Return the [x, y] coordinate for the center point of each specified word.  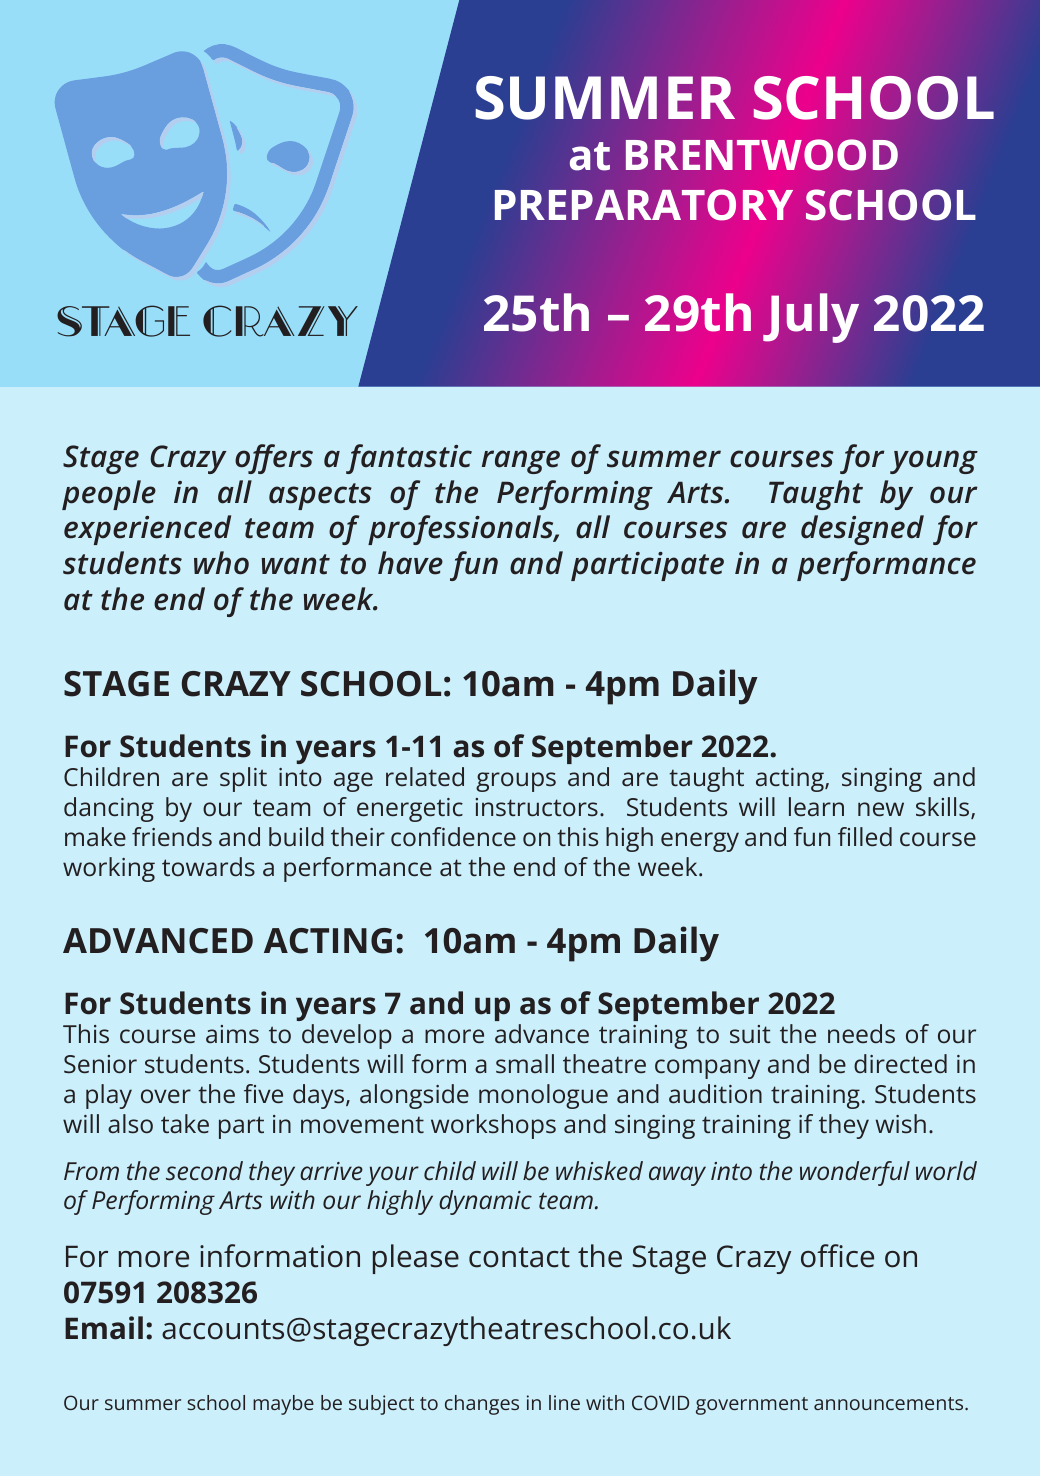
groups [516, 782]
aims [232, 1034]
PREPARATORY [644, 205]
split [243, 779]
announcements [890, 1403]
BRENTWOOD [762, 155]
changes [482, 1405]
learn [816, 806]
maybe [283, 1405]
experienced [147, 530]
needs [861, 1034]
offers [274, 459]
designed [862, 530]
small [525, 1064]
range [521, 462]
